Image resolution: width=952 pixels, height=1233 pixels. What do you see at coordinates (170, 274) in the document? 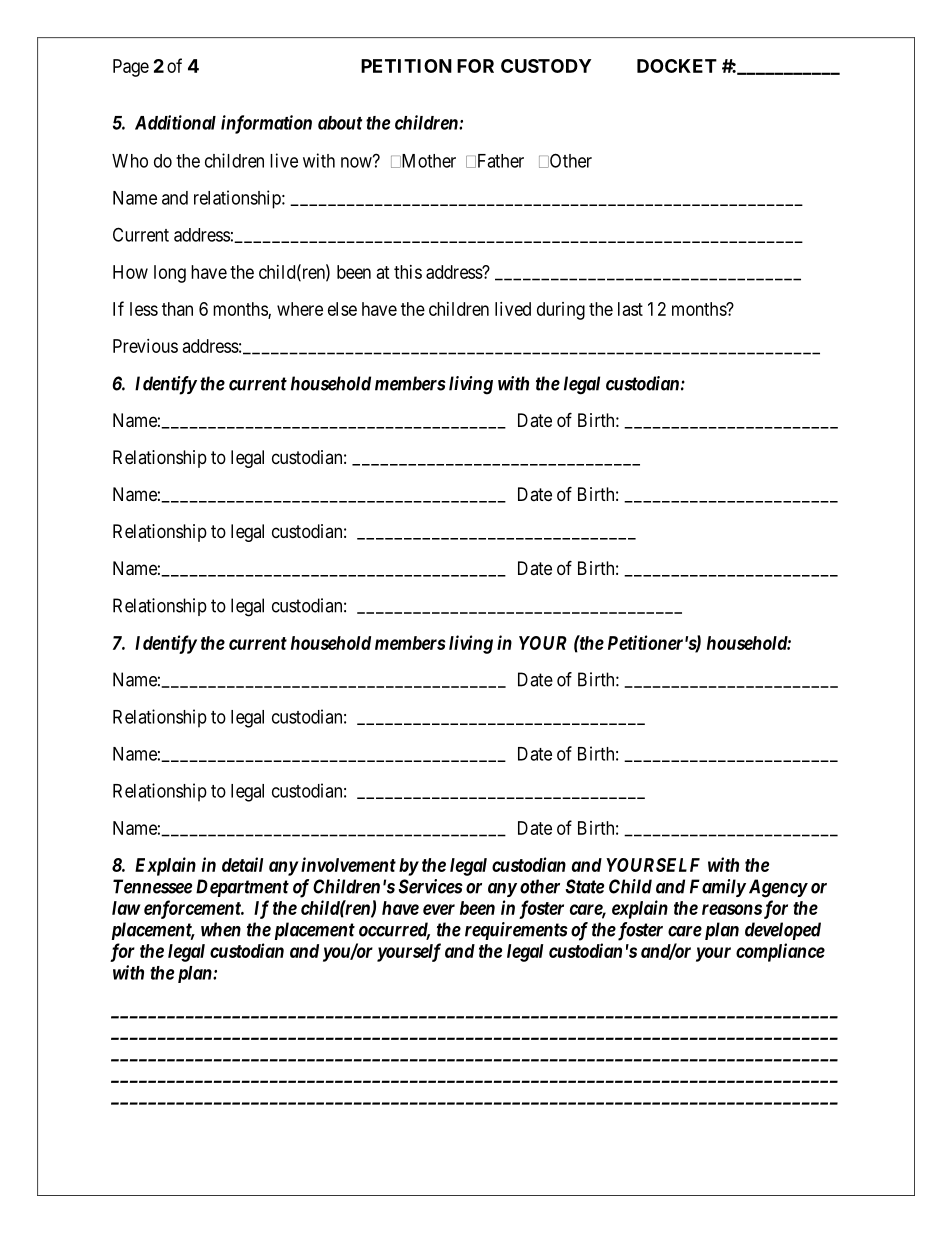
I see `long` at bounding box center [170, 274].
